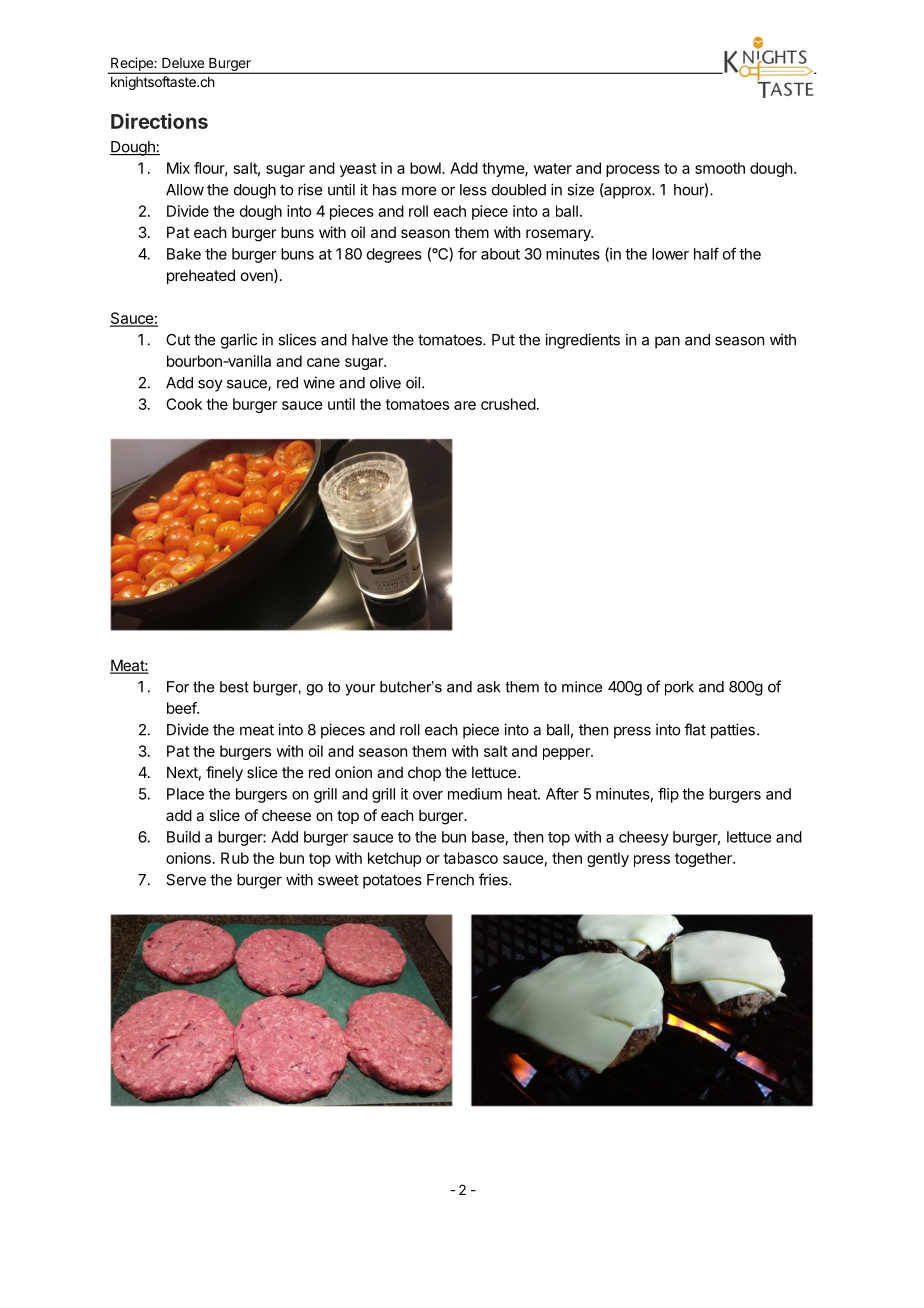  Describe the element at coordinates (470, 858) in the page. I see `tabasco` at that location.
